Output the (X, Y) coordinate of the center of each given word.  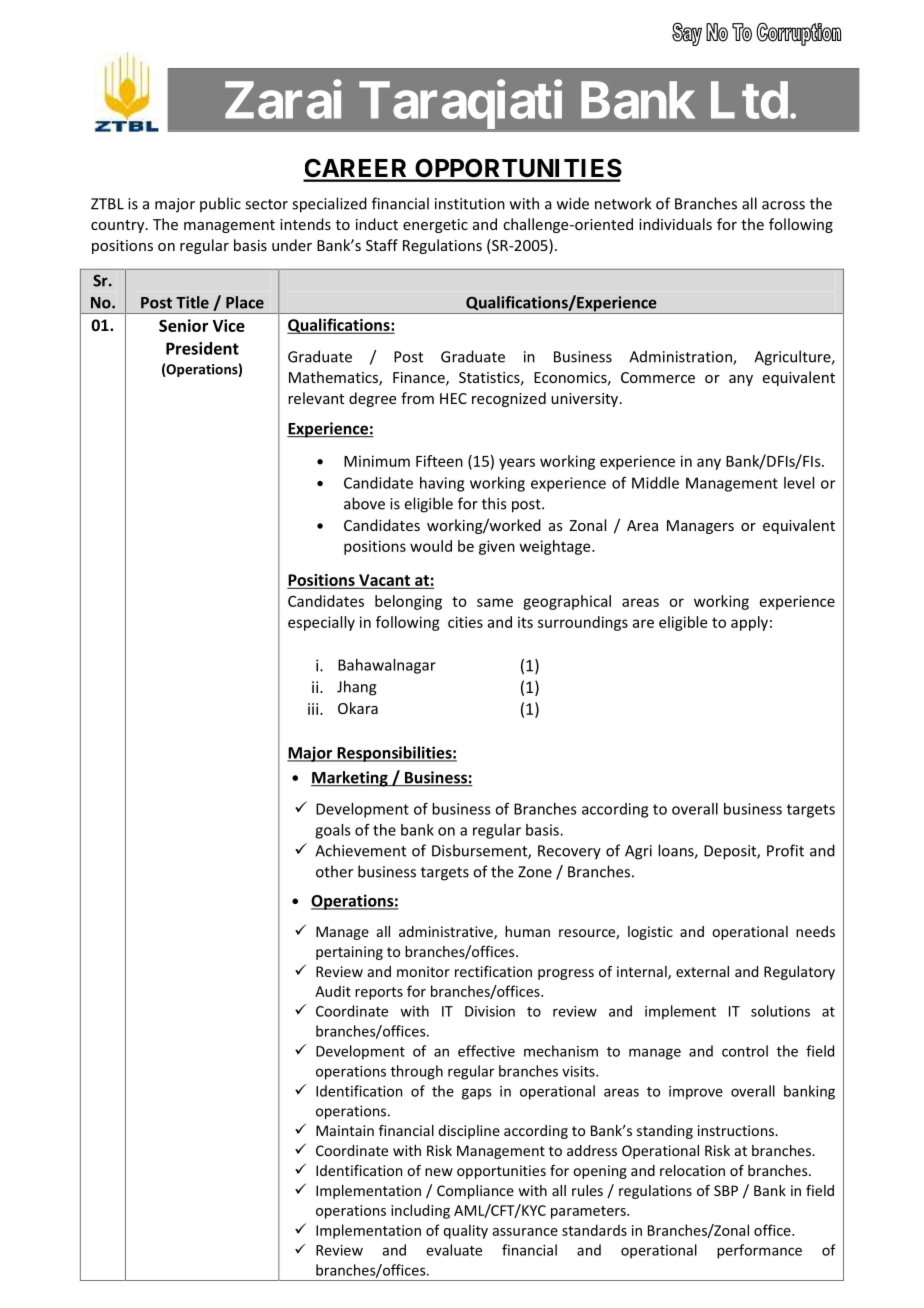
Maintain (345, 1130)
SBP (726, 1190)
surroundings (583, 623)
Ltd (749, 100)
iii (314, 709)
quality (466, 1231)
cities (465, 622)
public (220, 204)
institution (470, 204)
